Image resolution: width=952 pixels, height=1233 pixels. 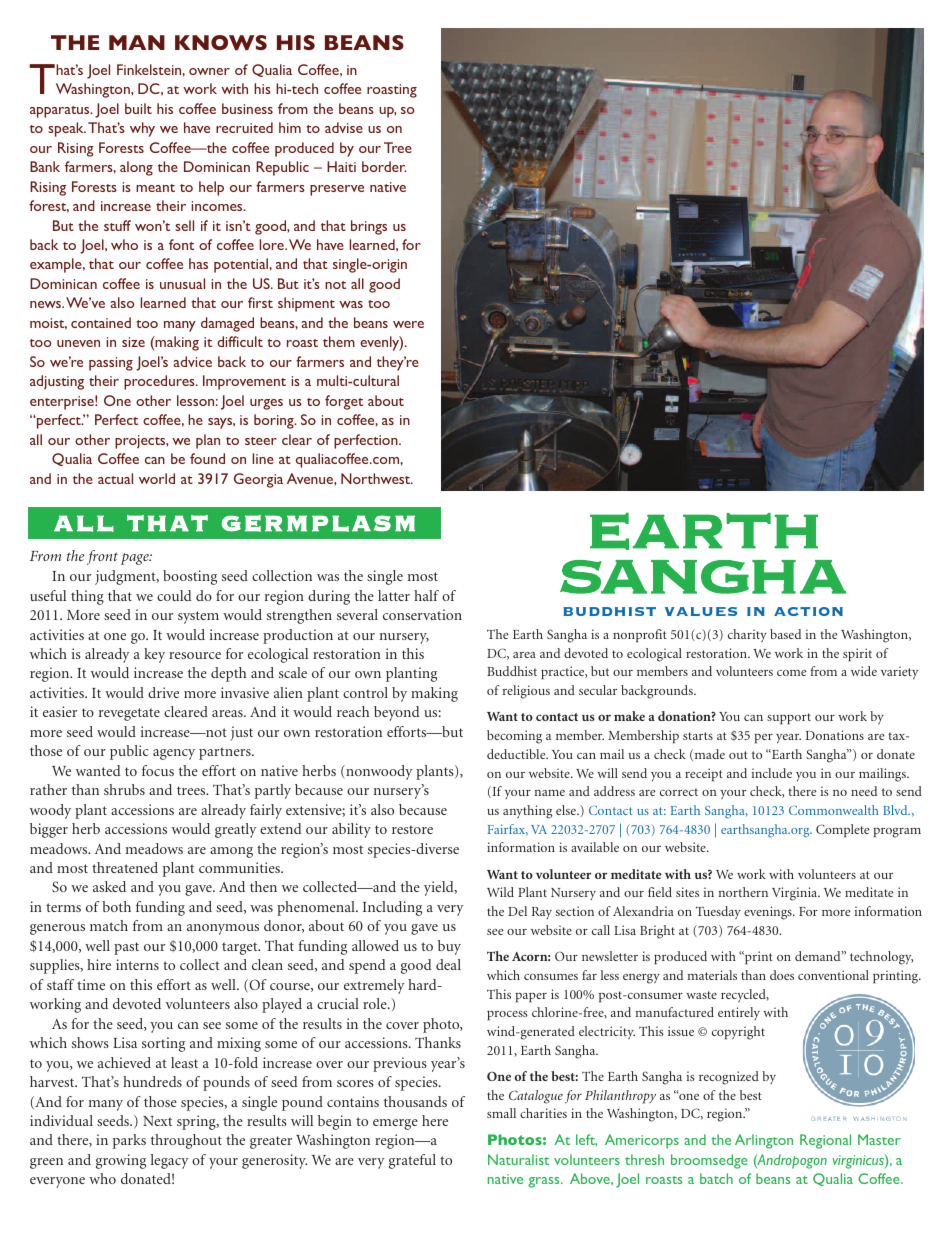 What do you see at coordinates (138, 108) in the page?
I see `built` at bounding box center [138, 108].
